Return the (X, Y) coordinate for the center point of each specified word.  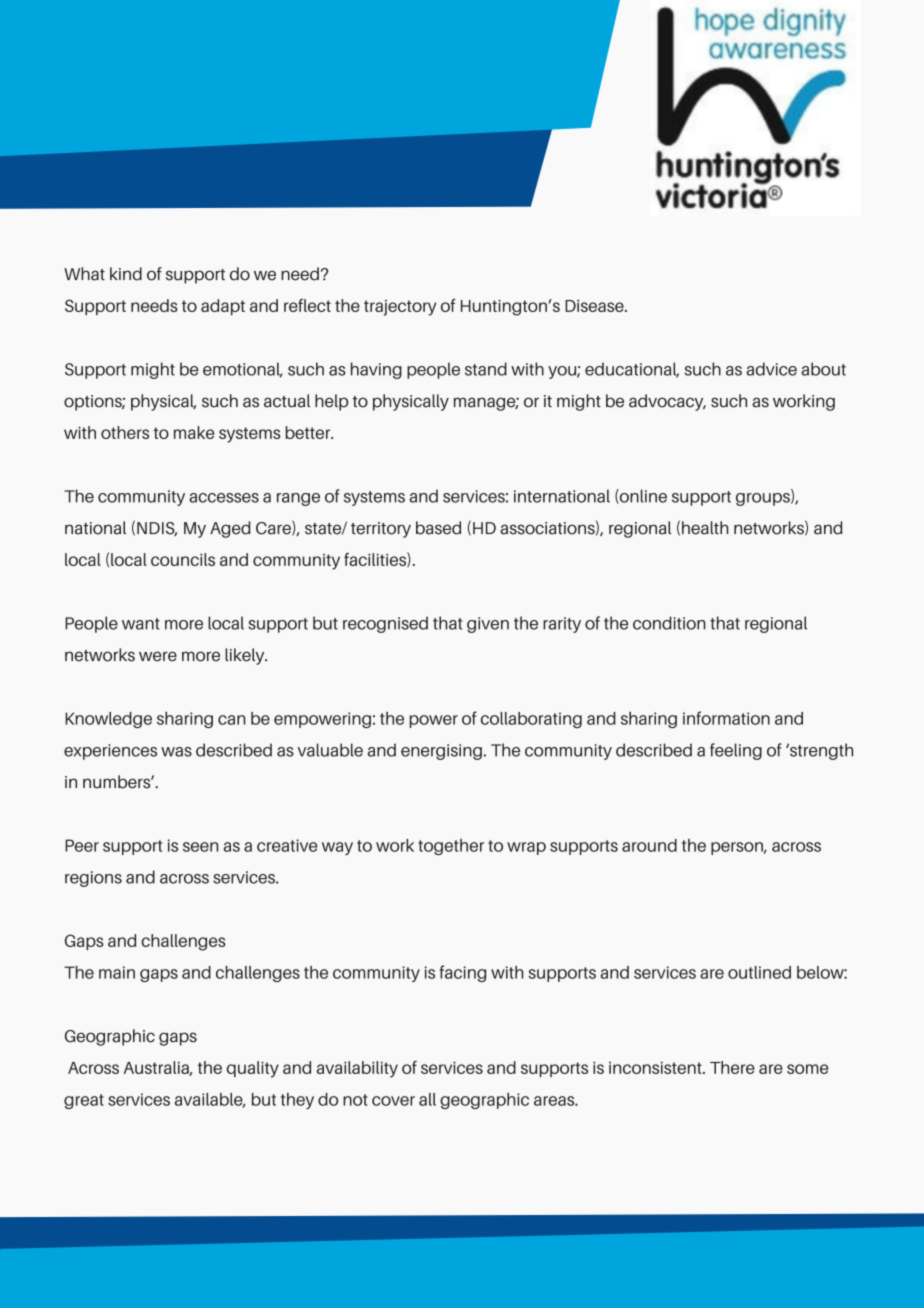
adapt (223, 307)
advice (771, 369)
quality (253, 1069)
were (158, 656)
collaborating (531, 720)
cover (393, 1101)
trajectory (400, 308)
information (726, 718)
